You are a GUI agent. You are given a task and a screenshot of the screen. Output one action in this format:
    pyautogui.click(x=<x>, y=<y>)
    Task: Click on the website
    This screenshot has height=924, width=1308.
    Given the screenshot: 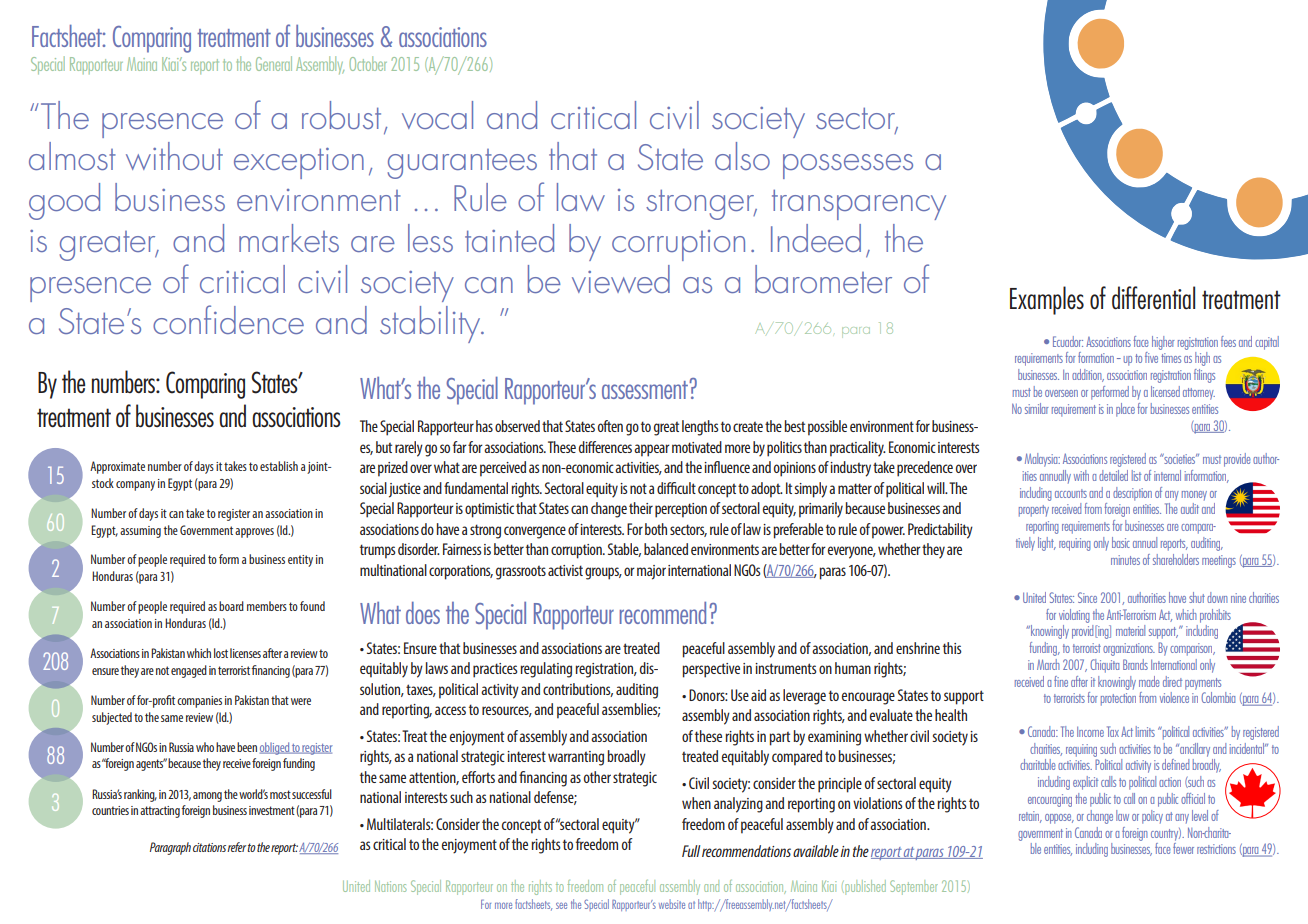 What is the action you would take?
    pyautogui.click(x=672, y=904)
